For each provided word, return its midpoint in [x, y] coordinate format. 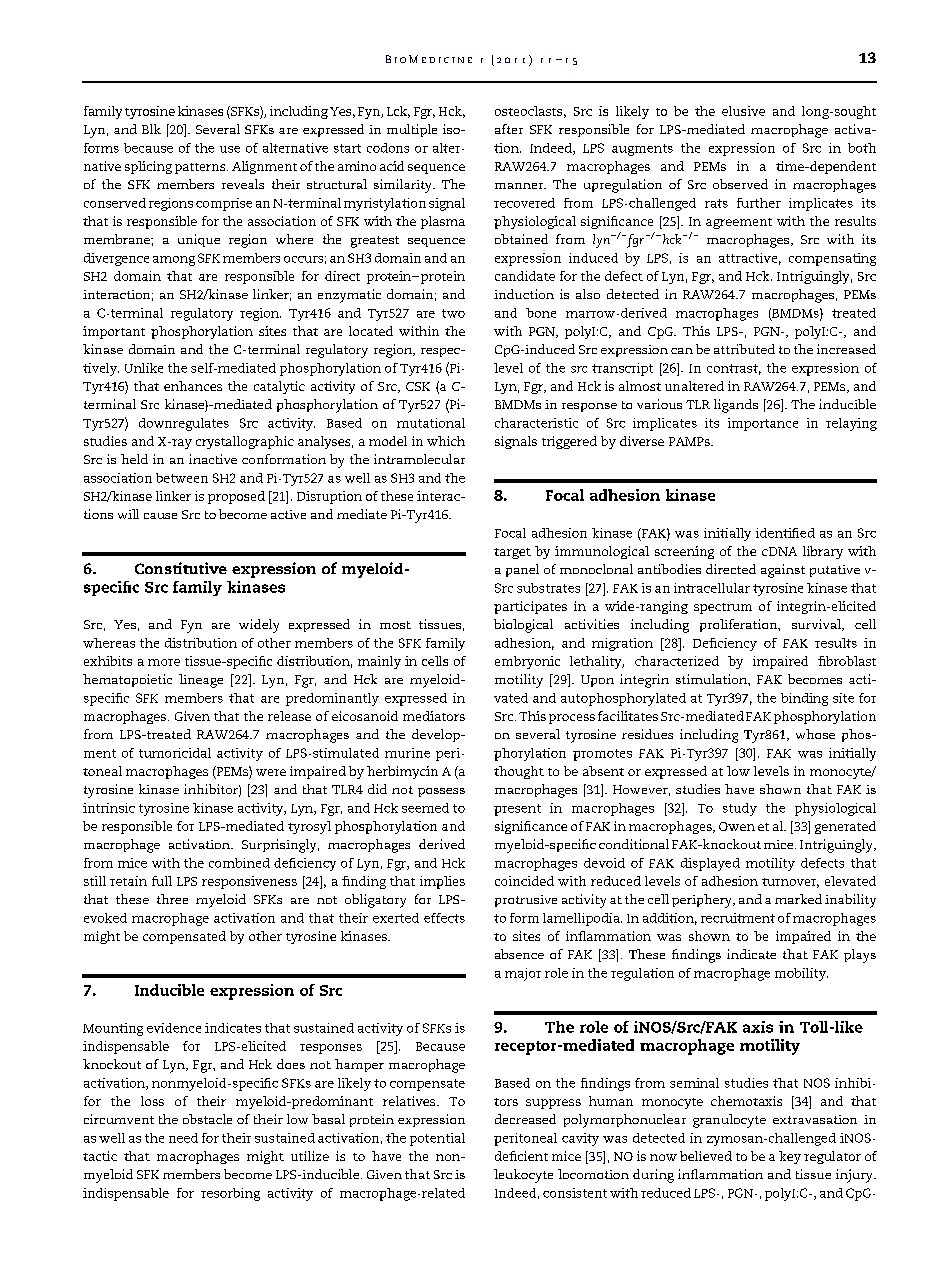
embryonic [527, 662]
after [509, 129]
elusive [743, 111]
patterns [201, 168]
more [164, 662]
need [183, 1138]
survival [817, 625]
